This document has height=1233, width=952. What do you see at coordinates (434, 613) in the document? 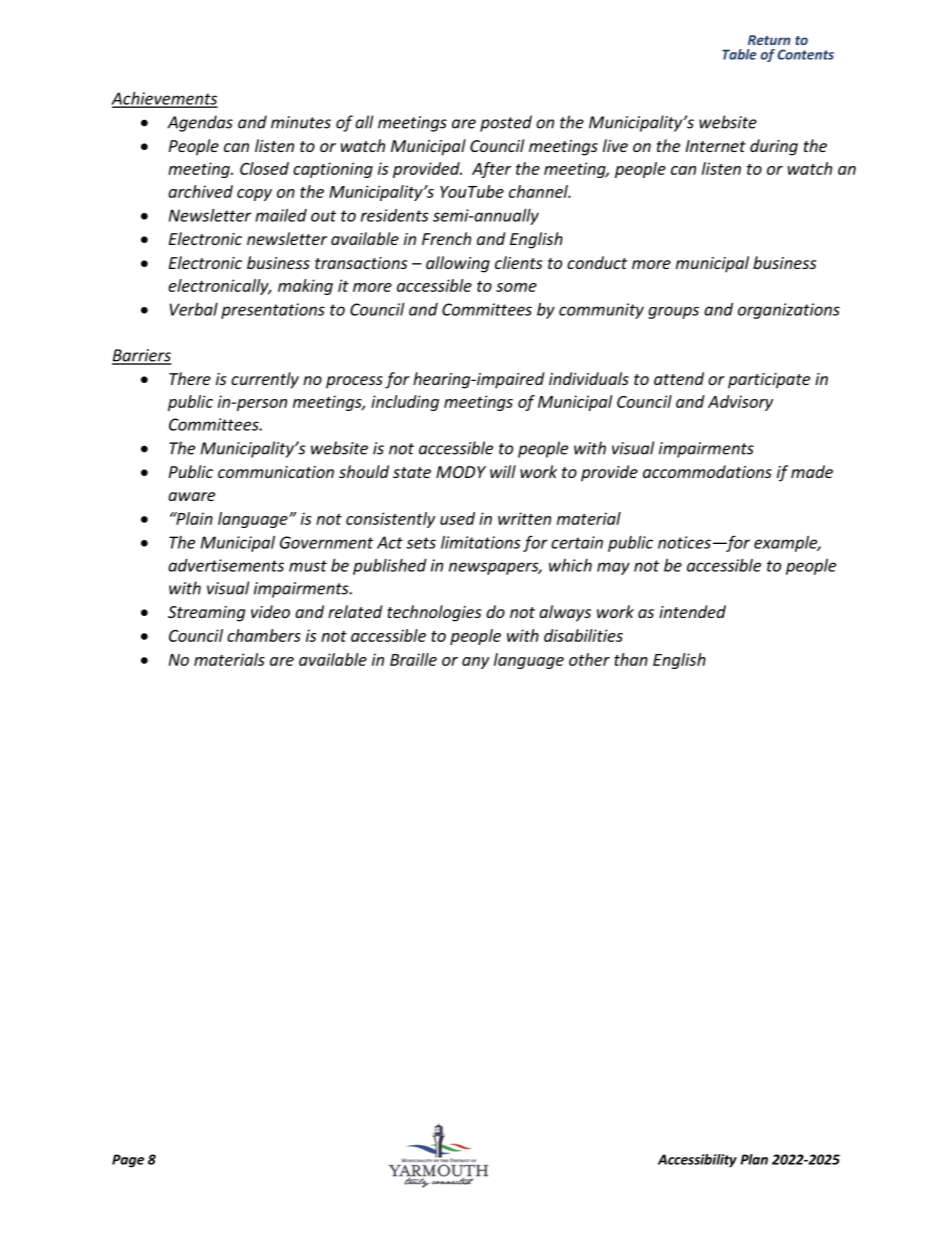
I see `technologies` at bounding box center [434, 613].
